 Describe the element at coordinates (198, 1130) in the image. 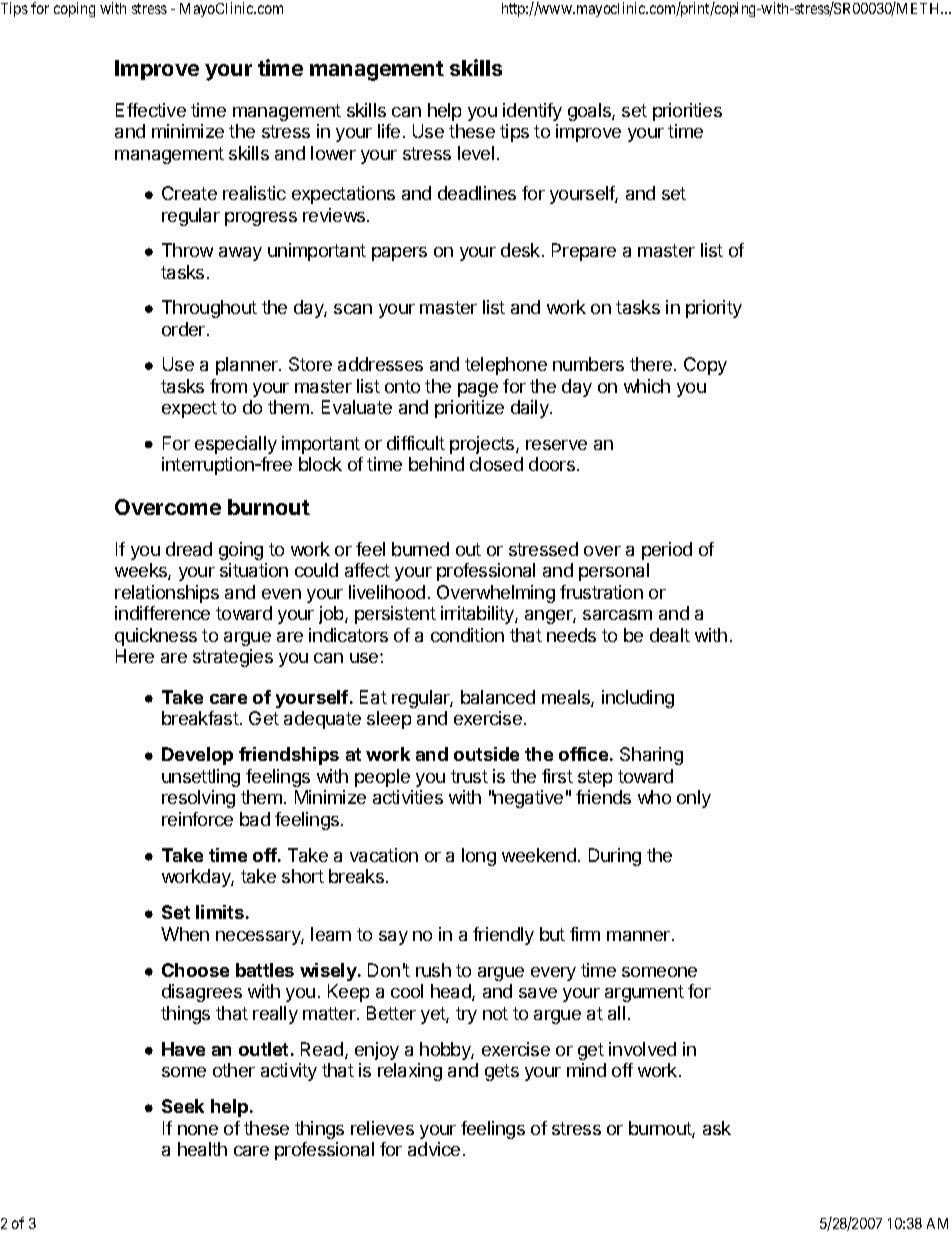

I see `none` at that location.
